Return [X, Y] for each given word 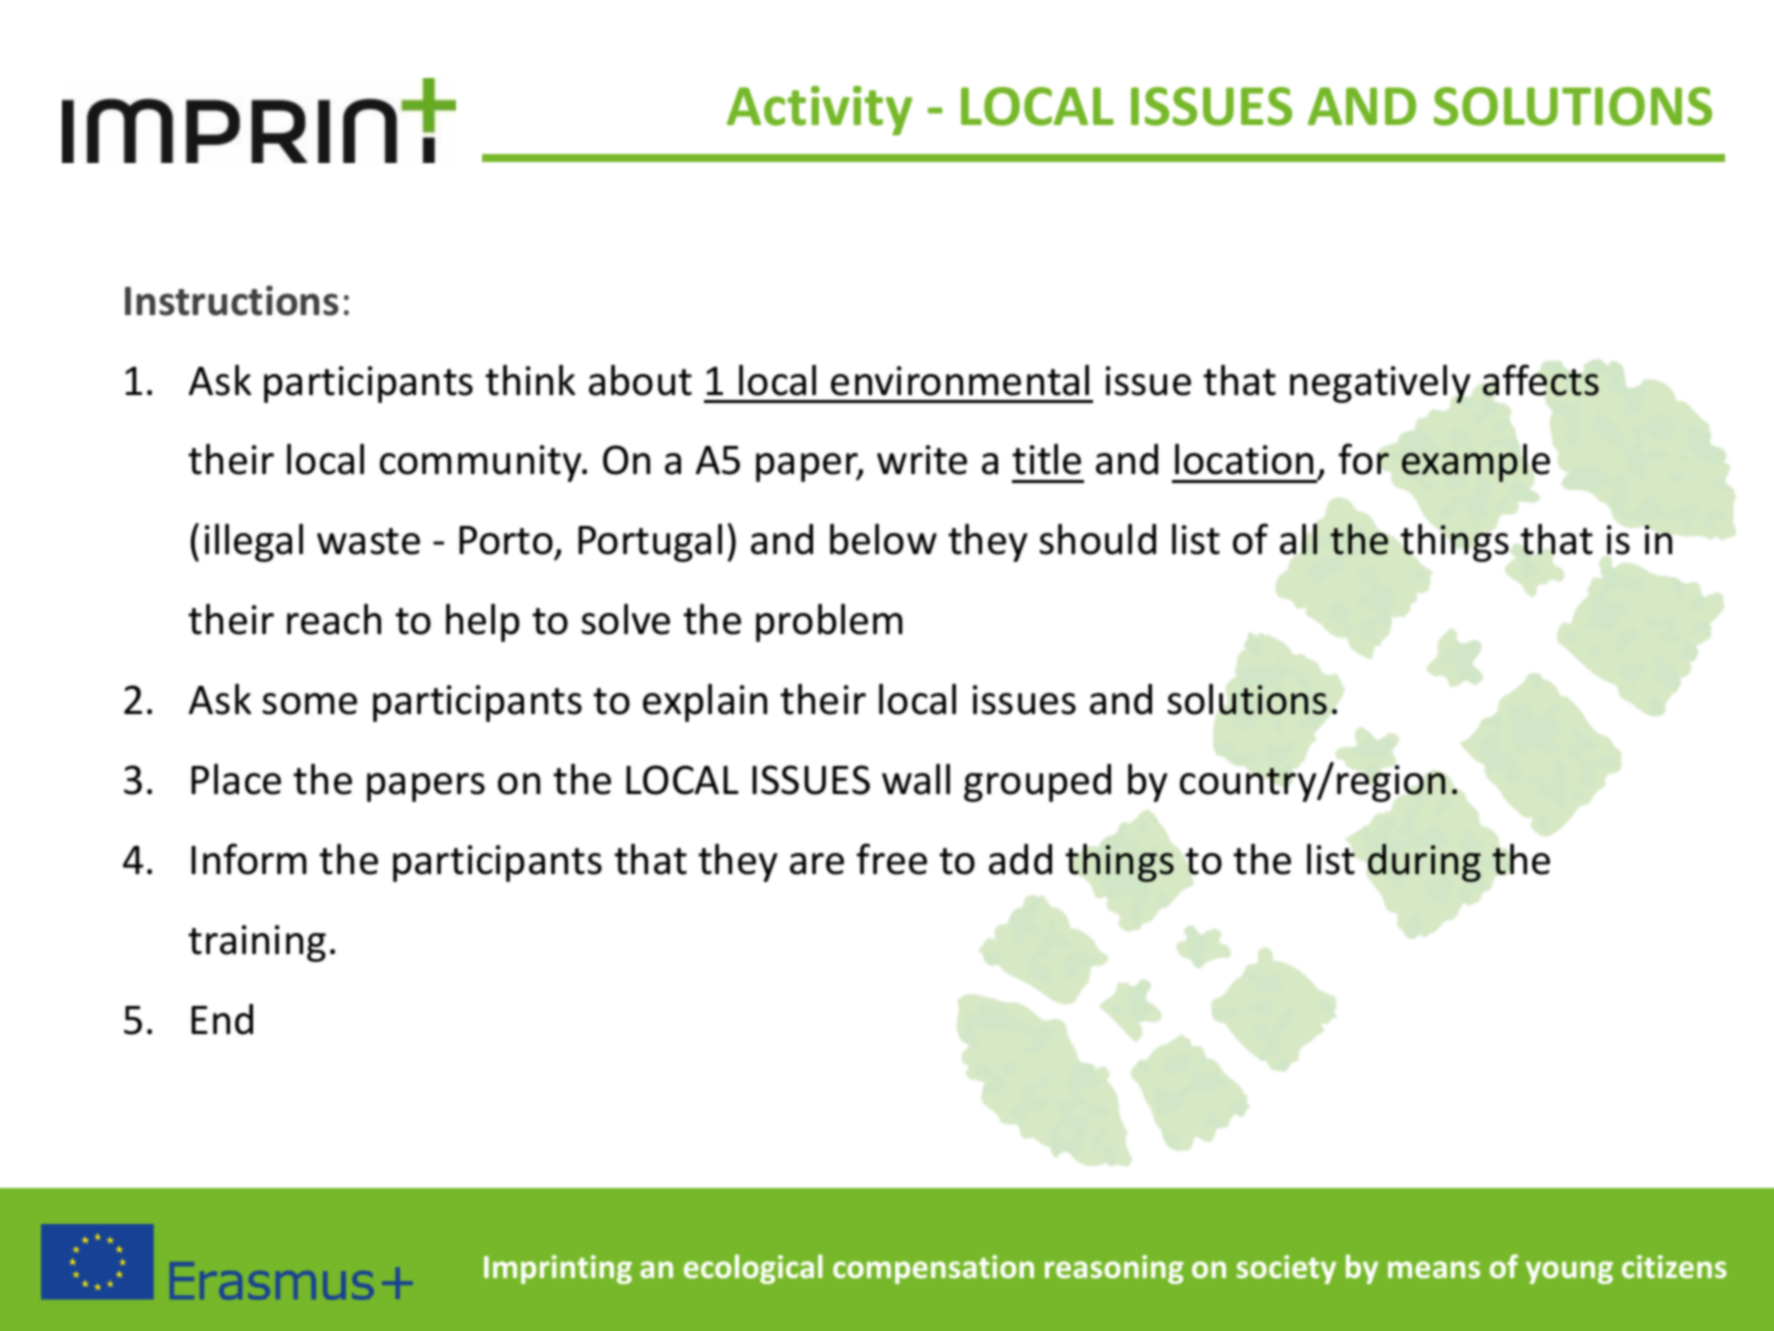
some [309, 704]
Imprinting [558, 1269]
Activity [820, 111]
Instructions [232, 300]
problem [829, 623]
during [1424, 863]
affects [1541, 380]
